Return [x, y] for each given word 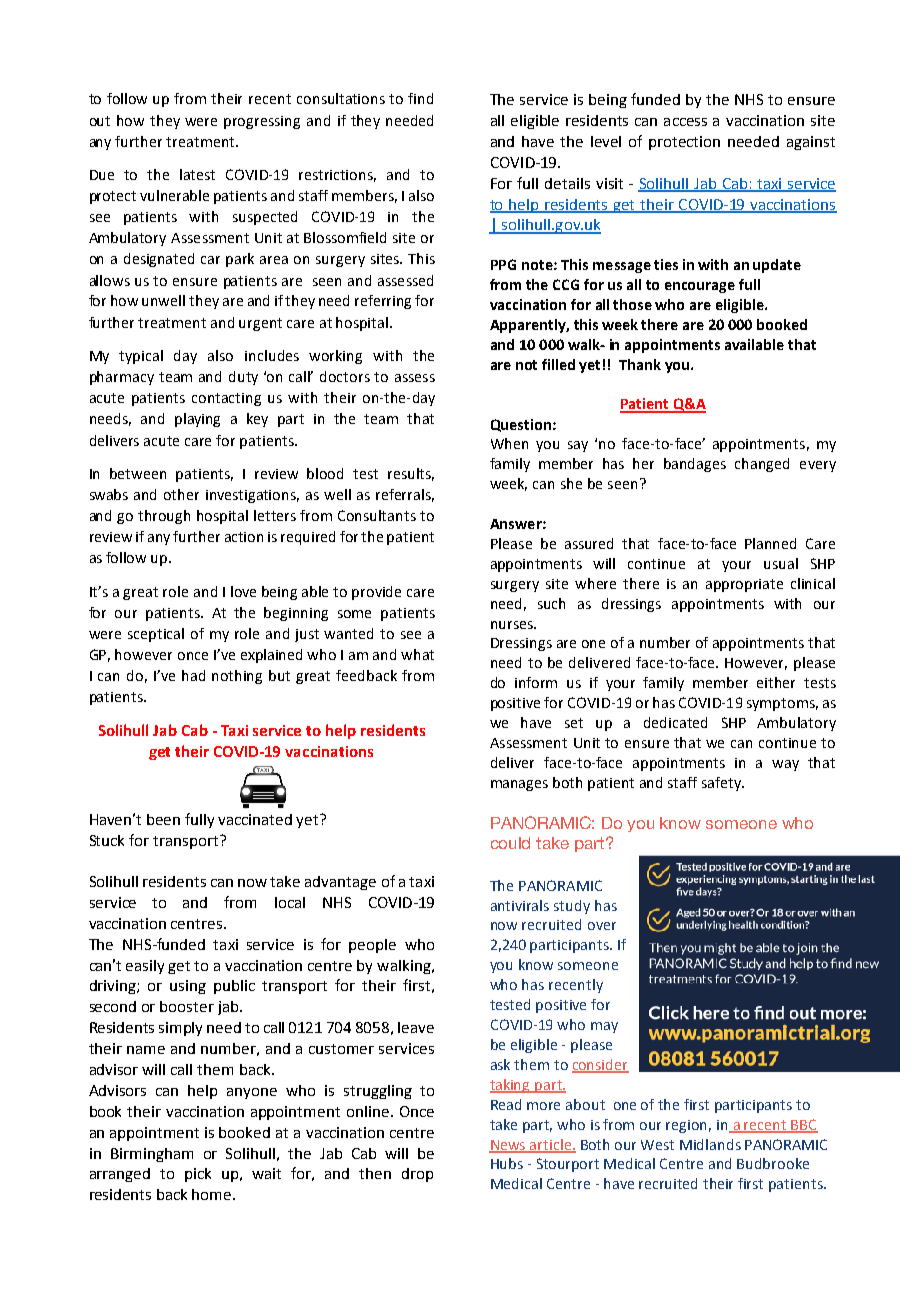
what [417, 654]
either [776, 682]
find [420, 98]
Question [521, 425]
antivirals [520, 905]
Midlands [710, 1144]
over [602, 926]
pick [198, 1175]
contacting [226, 399]
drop [417, 1175]
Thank [640, 364]
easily [145, 967]
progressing [262, 122]
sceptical [156, 635]
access [685, 122]
